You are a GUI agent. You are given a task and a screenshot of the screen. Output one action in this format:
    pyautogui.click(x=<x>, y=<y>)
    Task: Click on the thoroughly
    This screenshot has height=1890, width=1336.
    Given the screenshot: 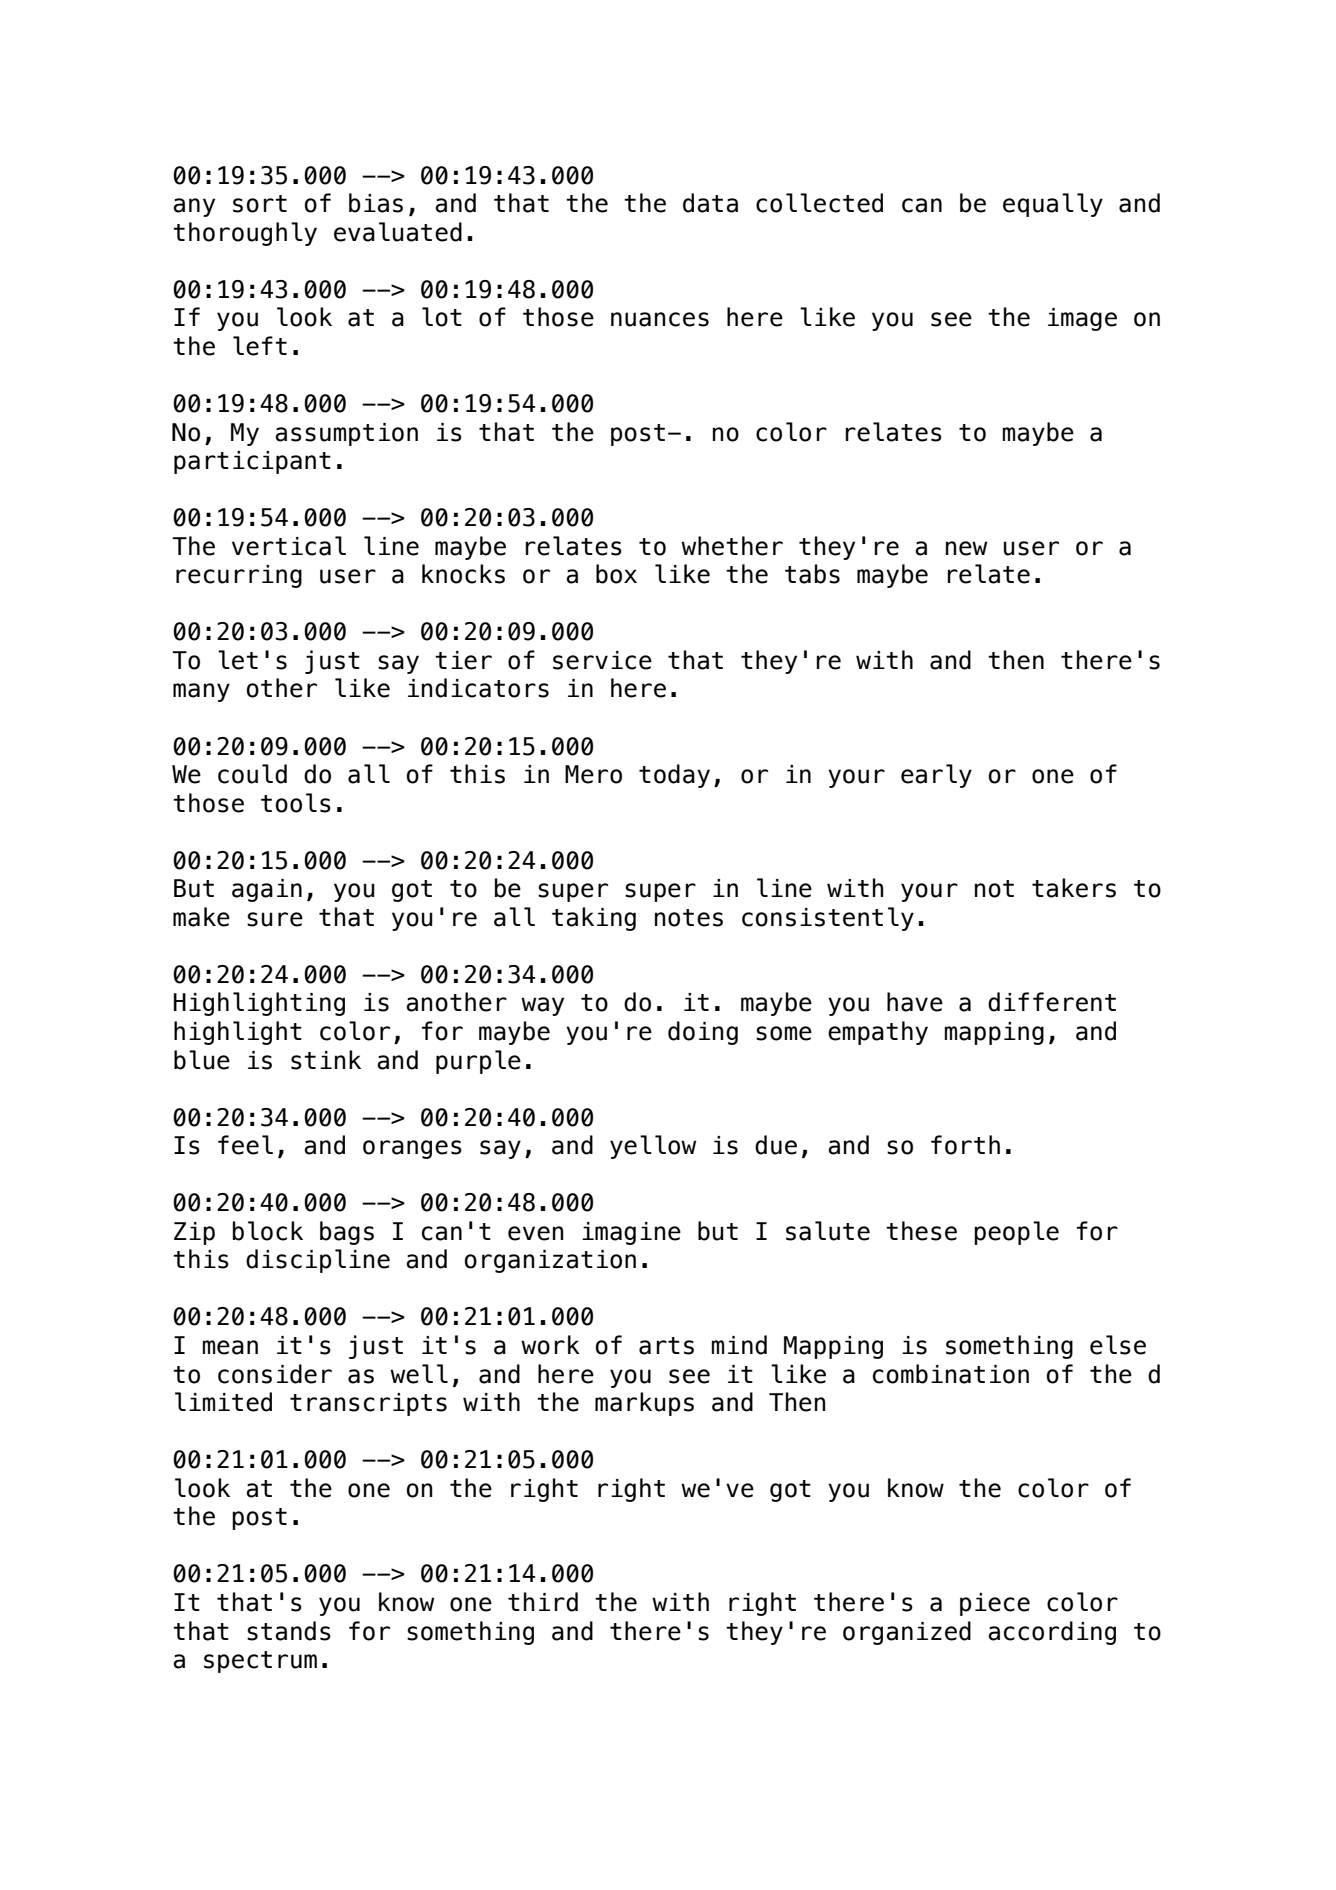 What is the action you would take?
    pyautogui.click(x=245, y=234)
